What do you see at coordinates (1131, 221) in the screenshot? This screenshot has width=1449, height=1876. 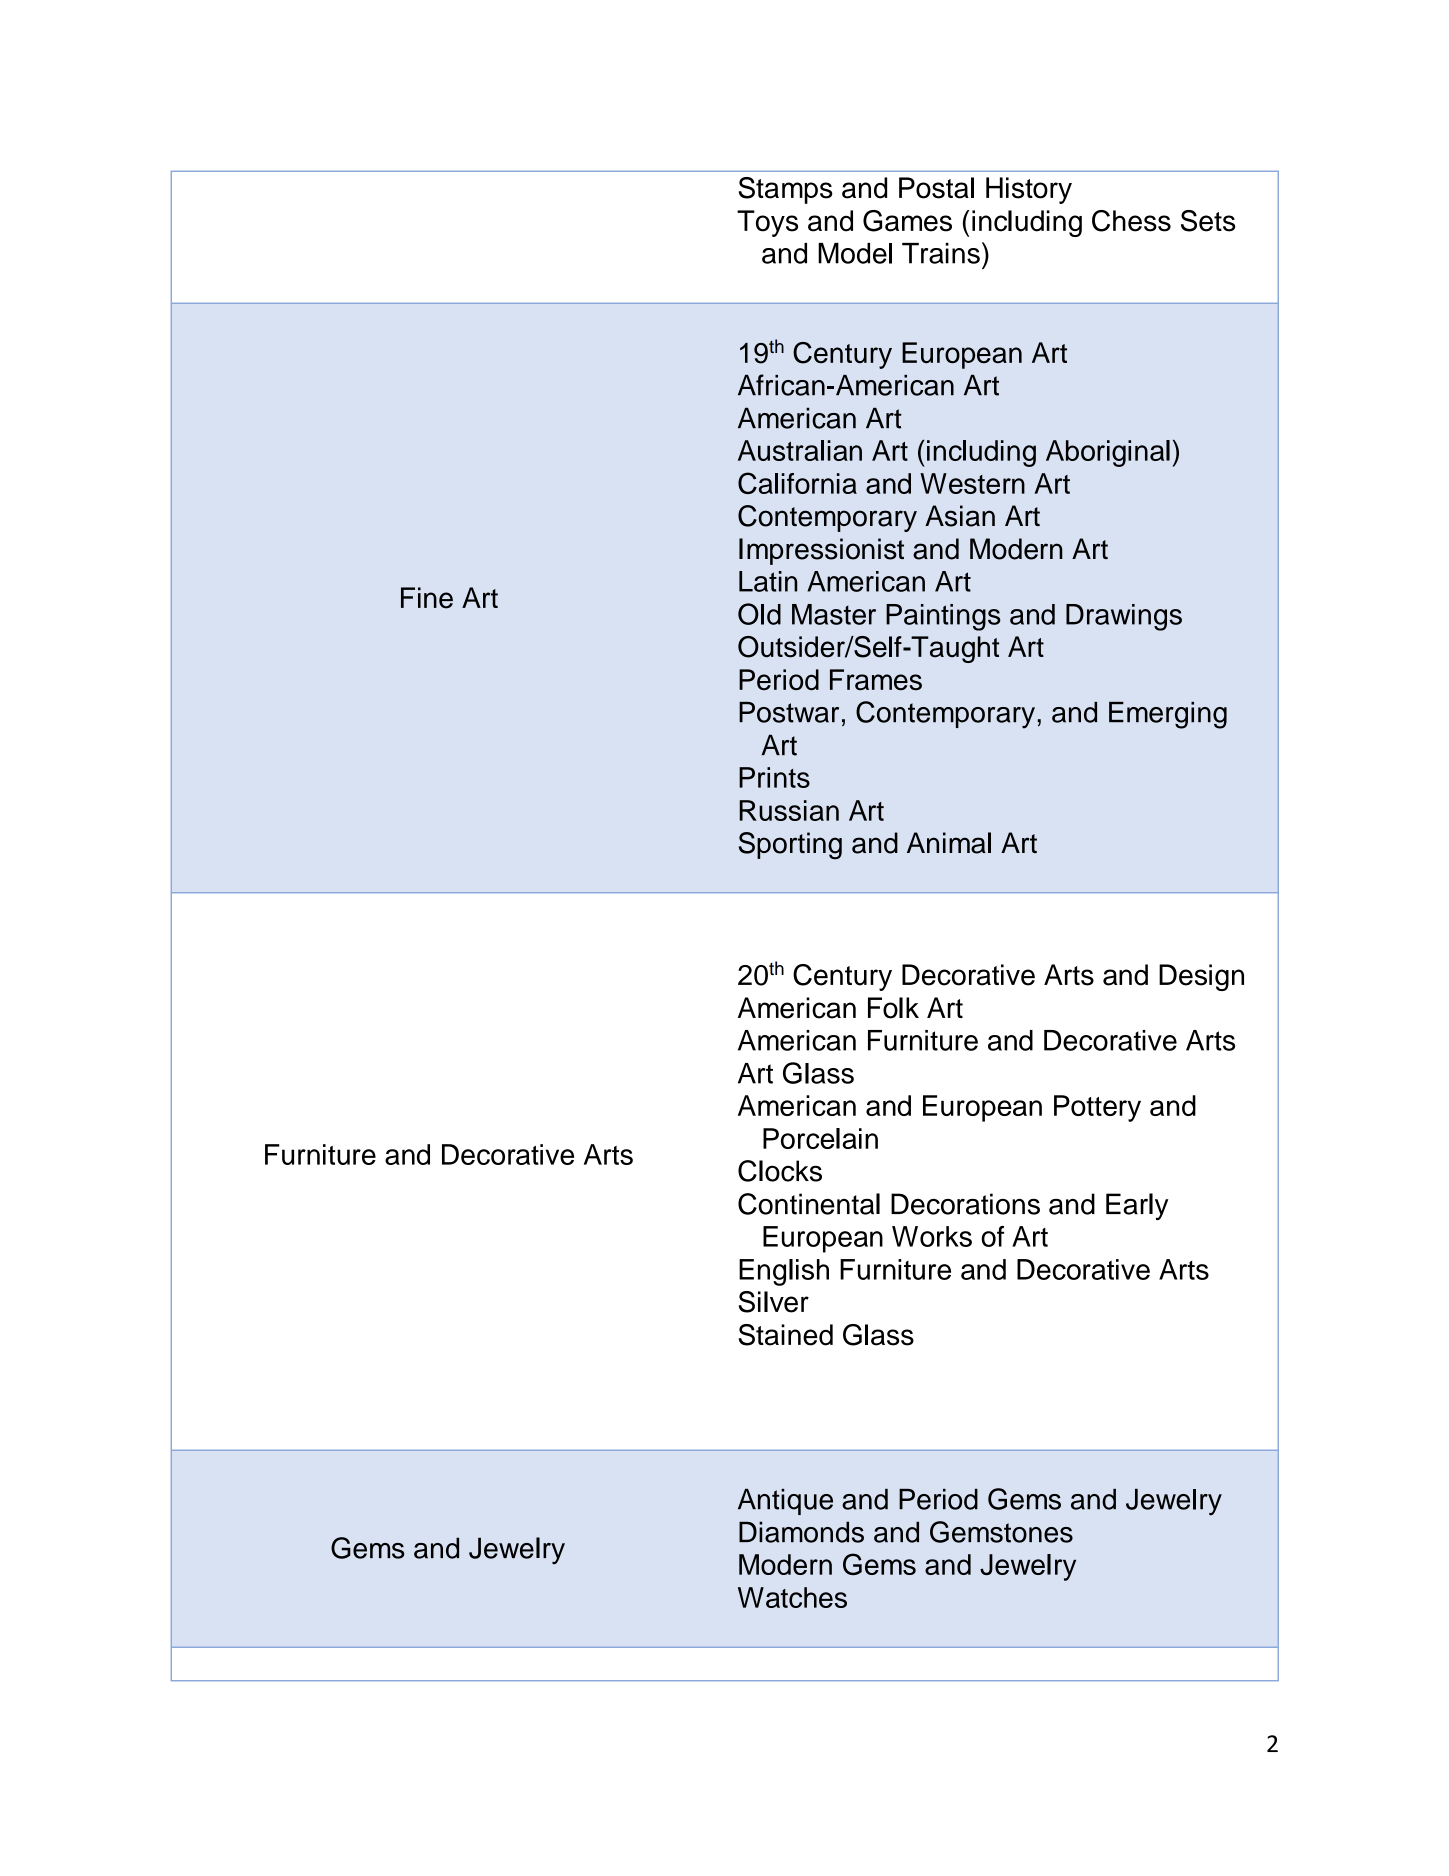 I see `Chess` at bounding box center [1131, 221].
